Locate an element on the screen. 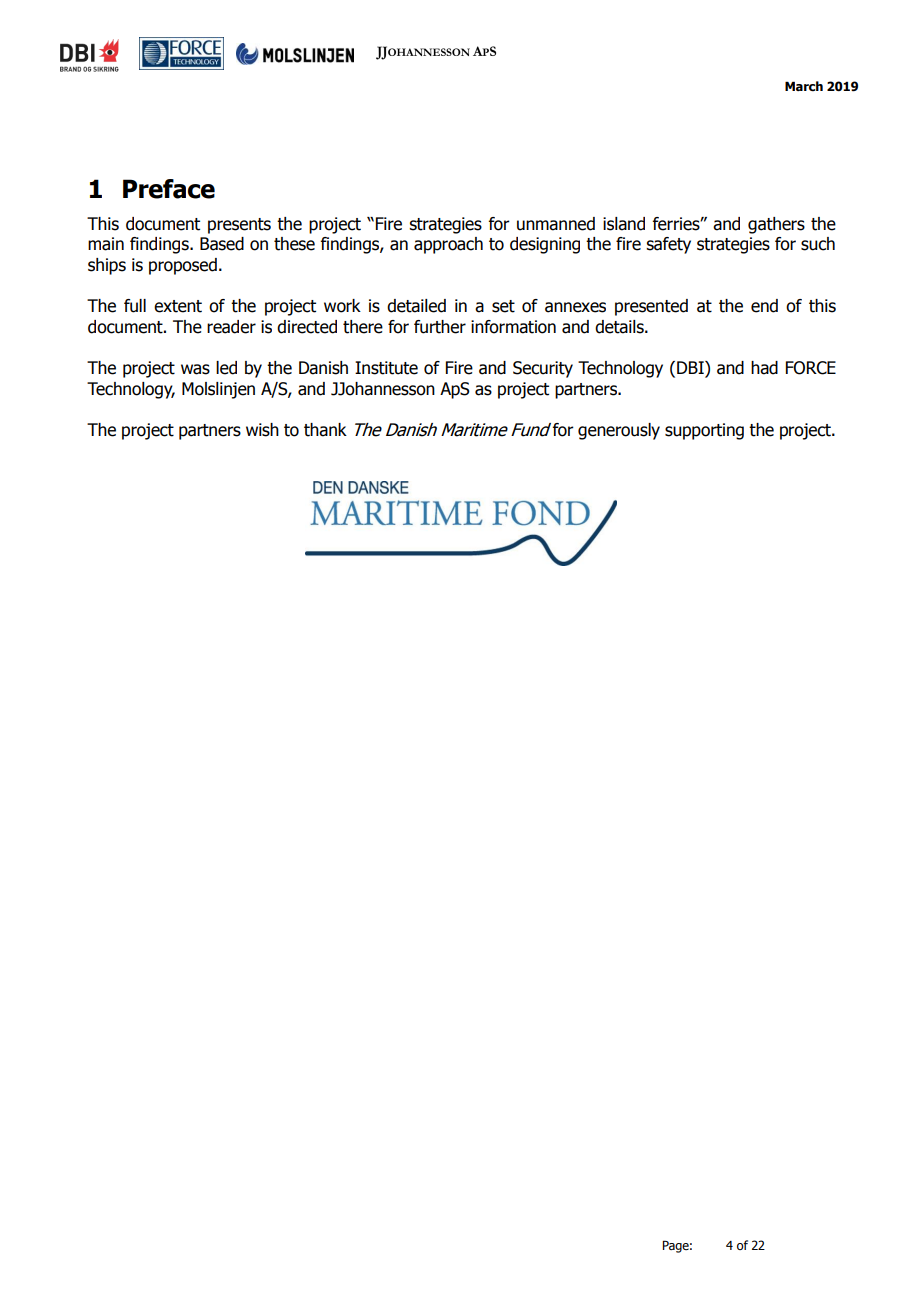 This screenshot has width=924, height=1308. extent is located at coordinates (178, 306).
